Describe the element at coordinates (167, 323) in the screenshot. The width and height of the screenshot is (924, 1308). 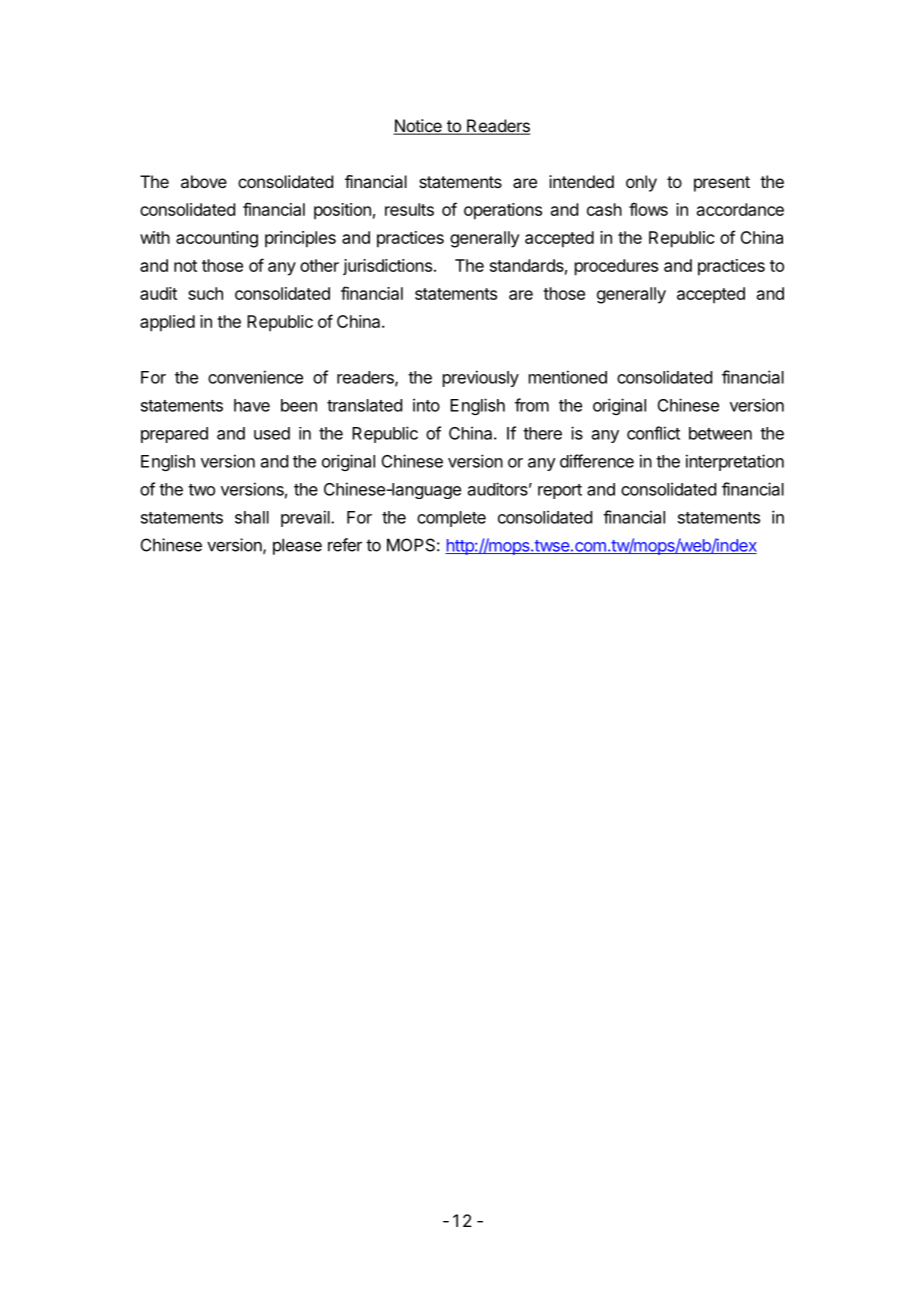
I see `applied` at that location.
